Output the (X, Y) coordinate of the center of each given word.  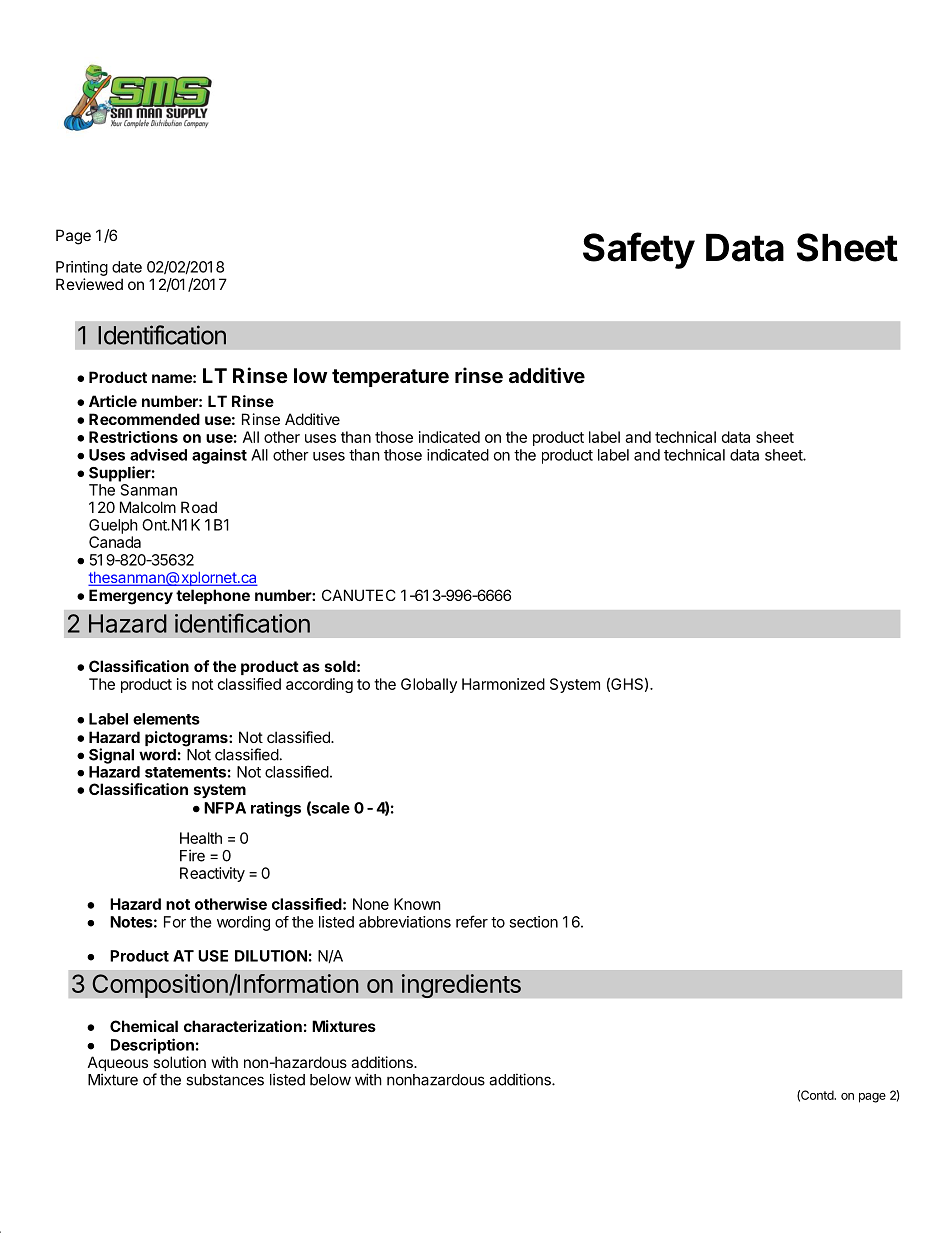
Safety (639, 250)
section (533, 922)
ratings (276, 809)
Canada (115, 542)
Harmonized (503, 684)
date (127, 267)
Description (152, 1046)
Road (199, 507)
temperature (390, 378)
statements (185, 772)
